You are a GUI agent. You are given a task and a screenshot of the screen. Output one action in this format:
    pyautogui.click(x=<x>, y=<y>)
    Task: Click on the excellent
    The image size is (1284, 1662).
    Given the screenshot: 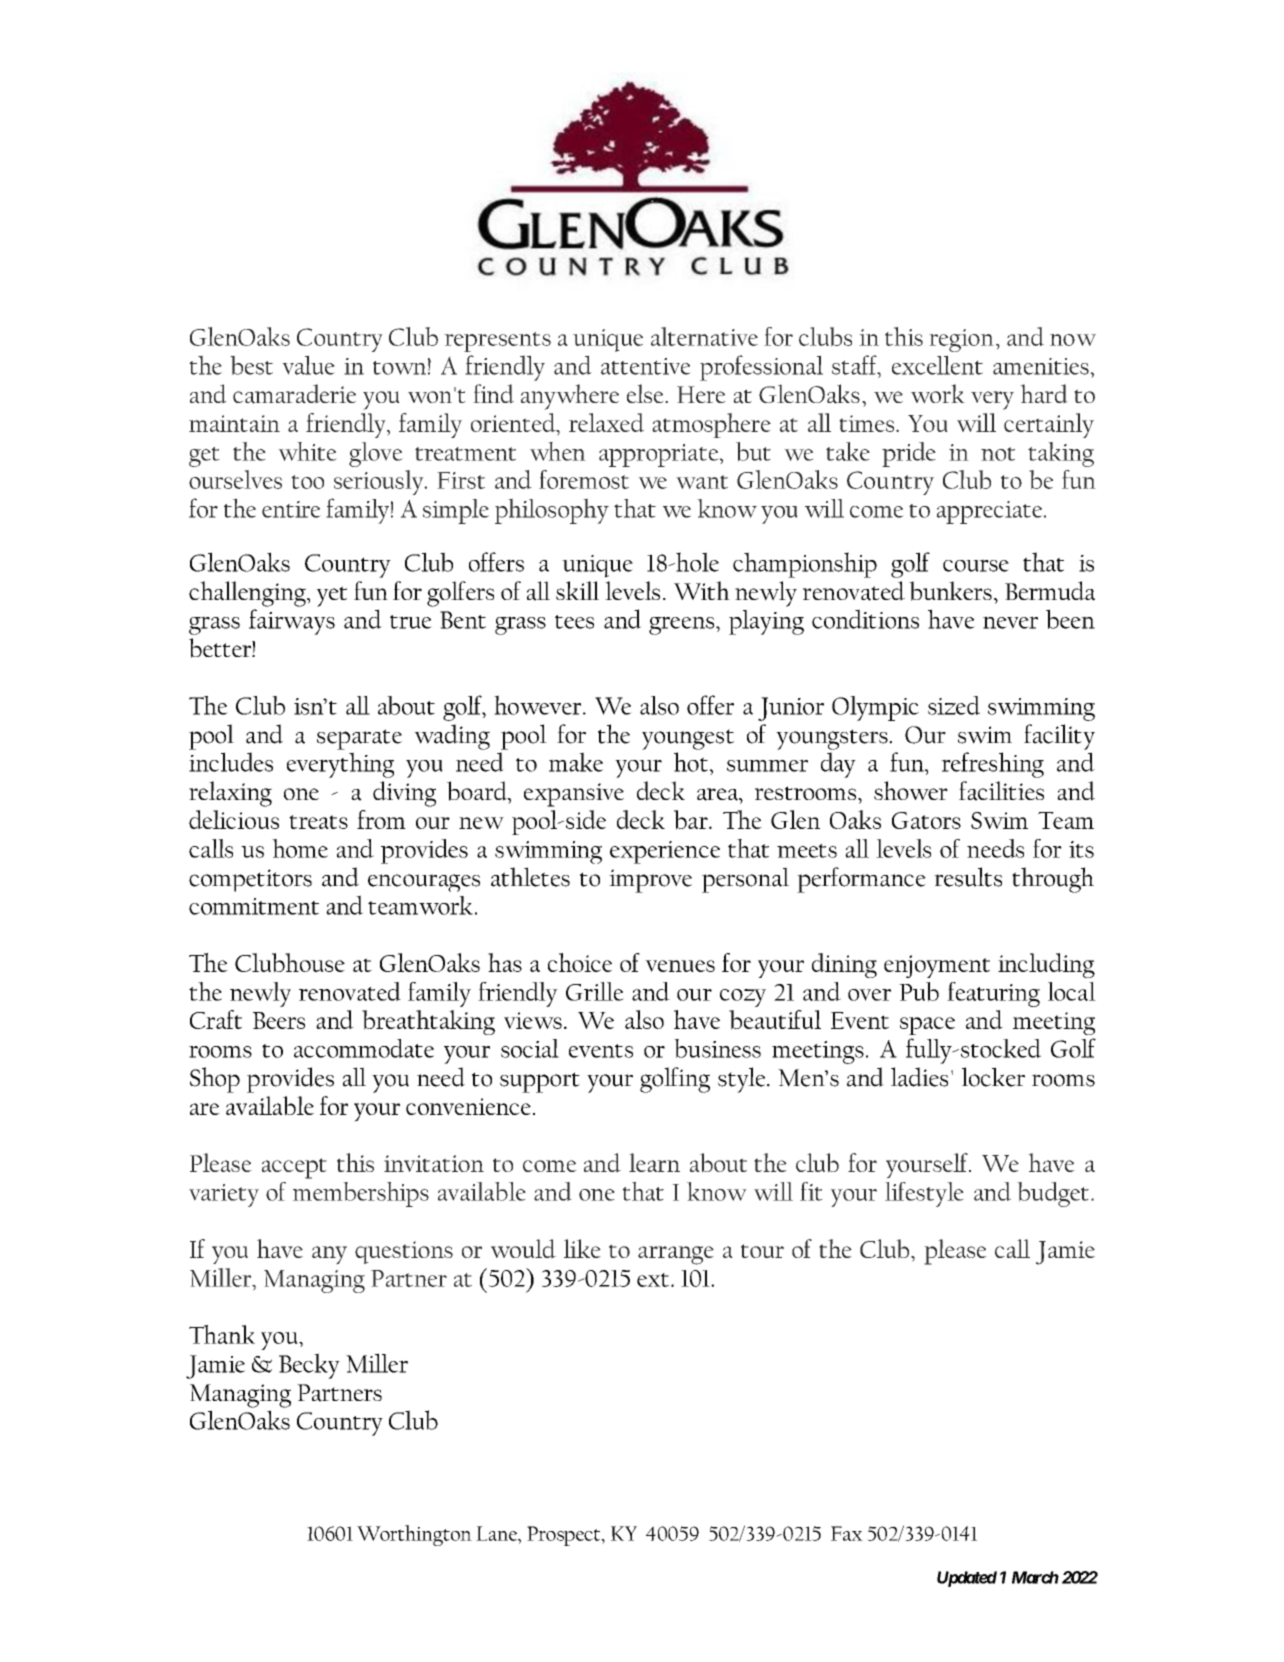 What is the action you would take?
    pyautogui.click(x=937, y=365)
